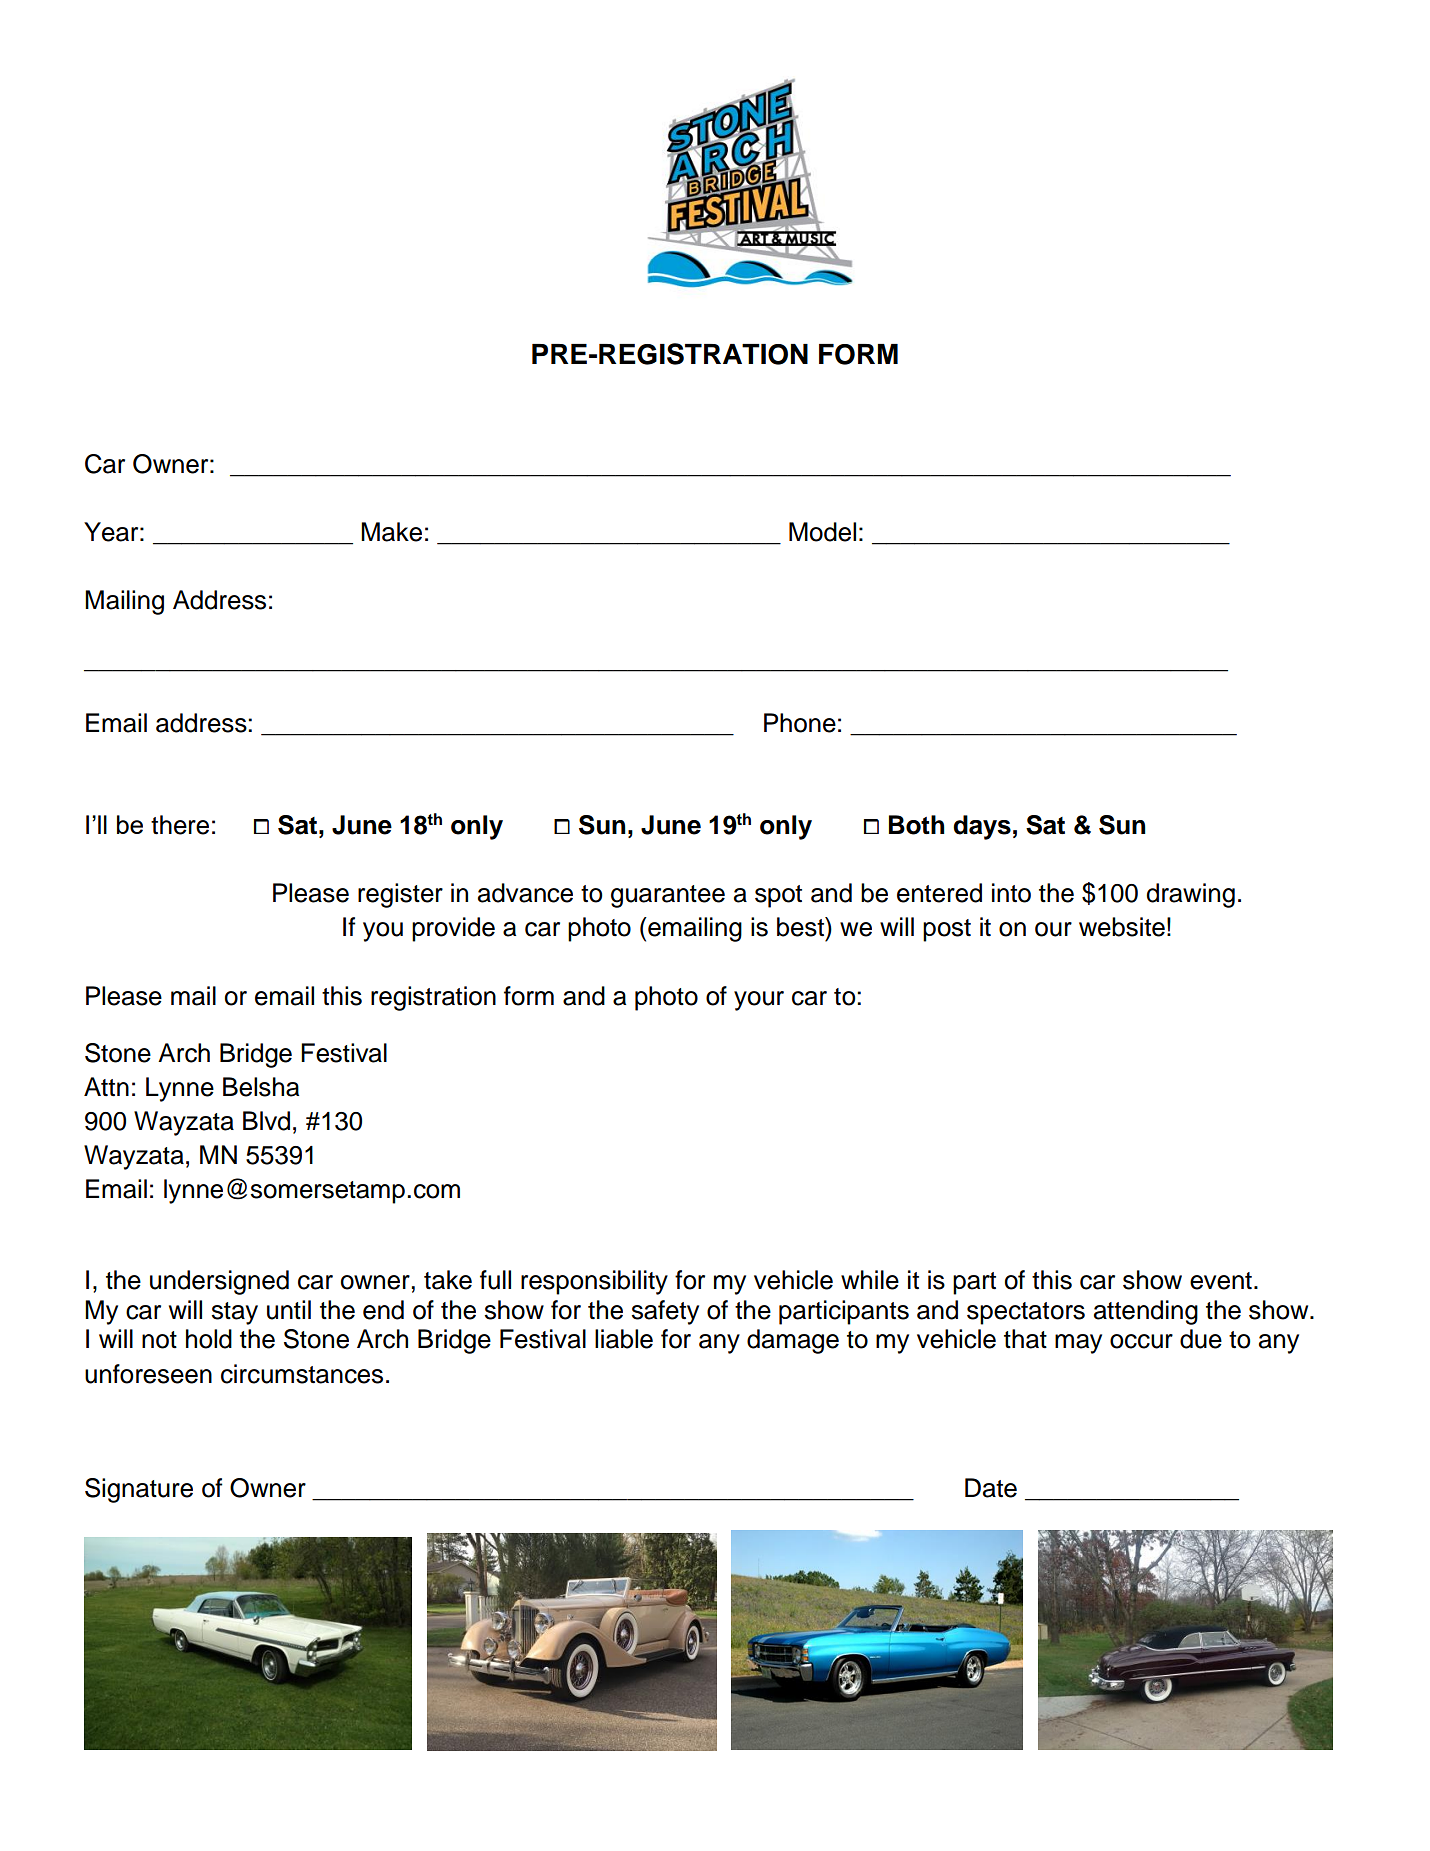 This screenshot has height=1851, width=1430. I want to click on Blvd, so click(266, 1121).
